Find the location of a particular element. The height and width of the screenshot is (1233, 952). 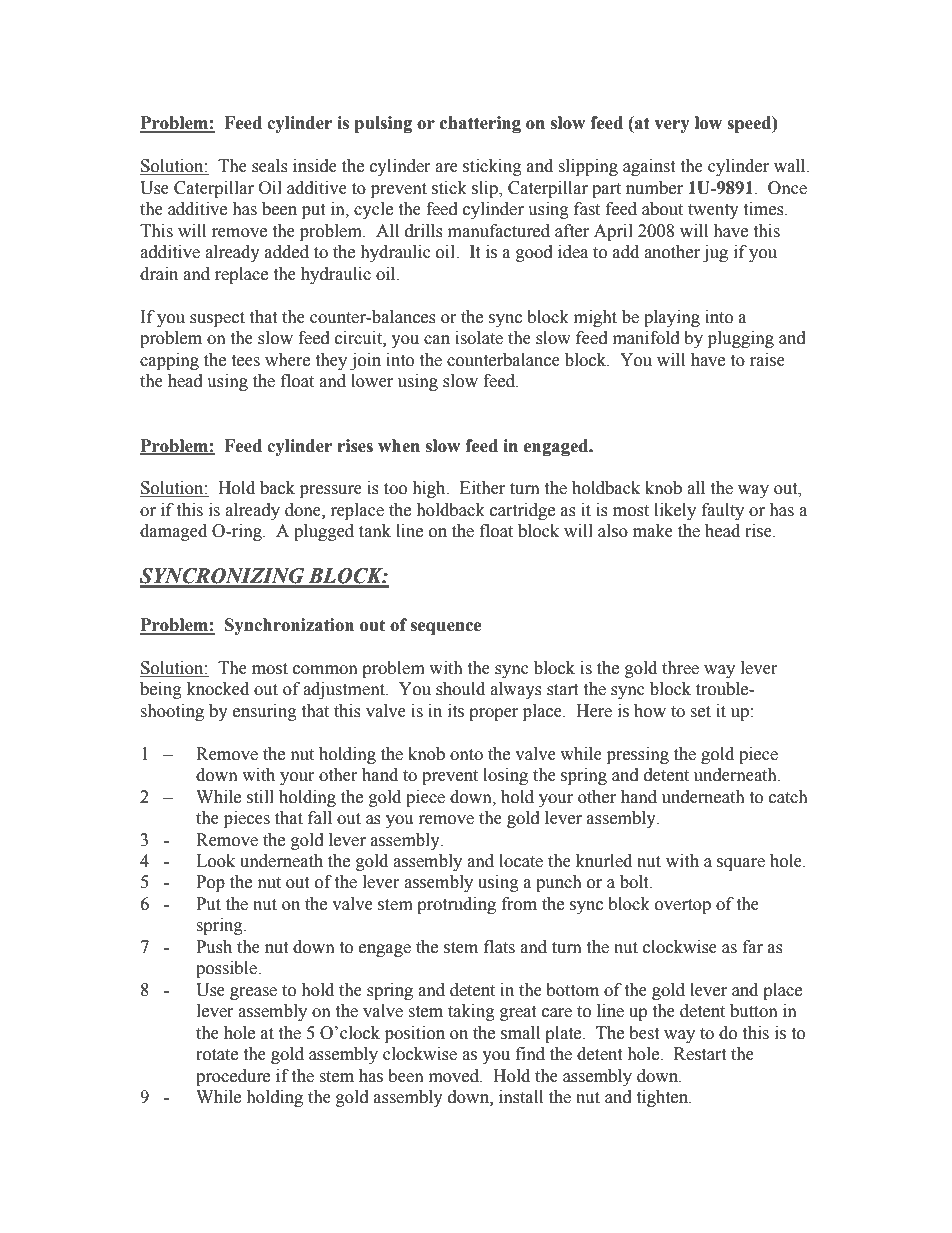

procedure is located at coordinates (233, 1077).
